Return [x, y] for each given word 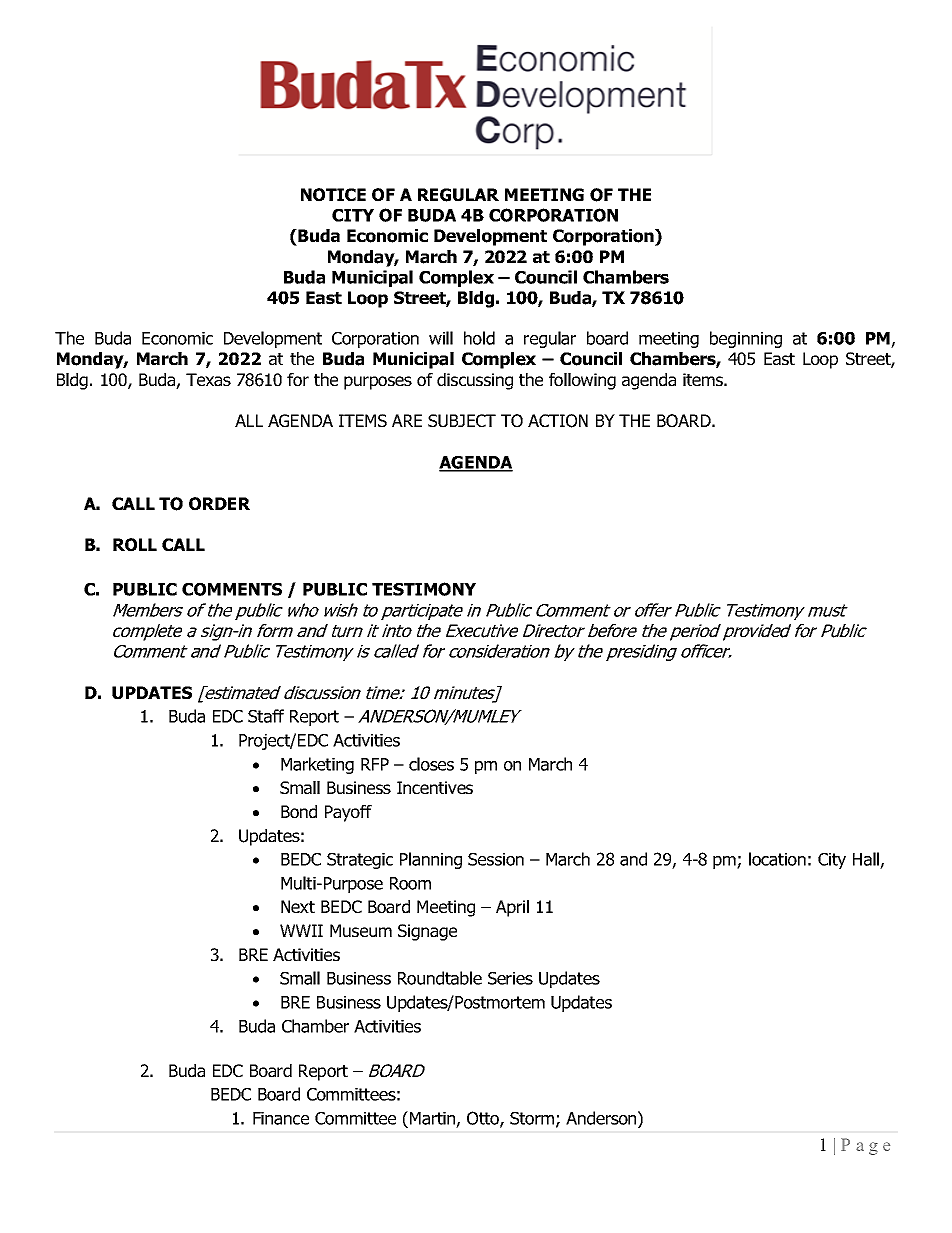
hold [479, 338]
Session [496, 859]
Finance [281, 1118]
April [512, 908]
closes [431, 764]
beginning [746, 339]
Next [298, 906]
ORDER [219, 504]
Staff [266, 716]
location [777, 859]
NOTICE [333, 195]
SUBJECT [462, 421]
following [582, 381]
